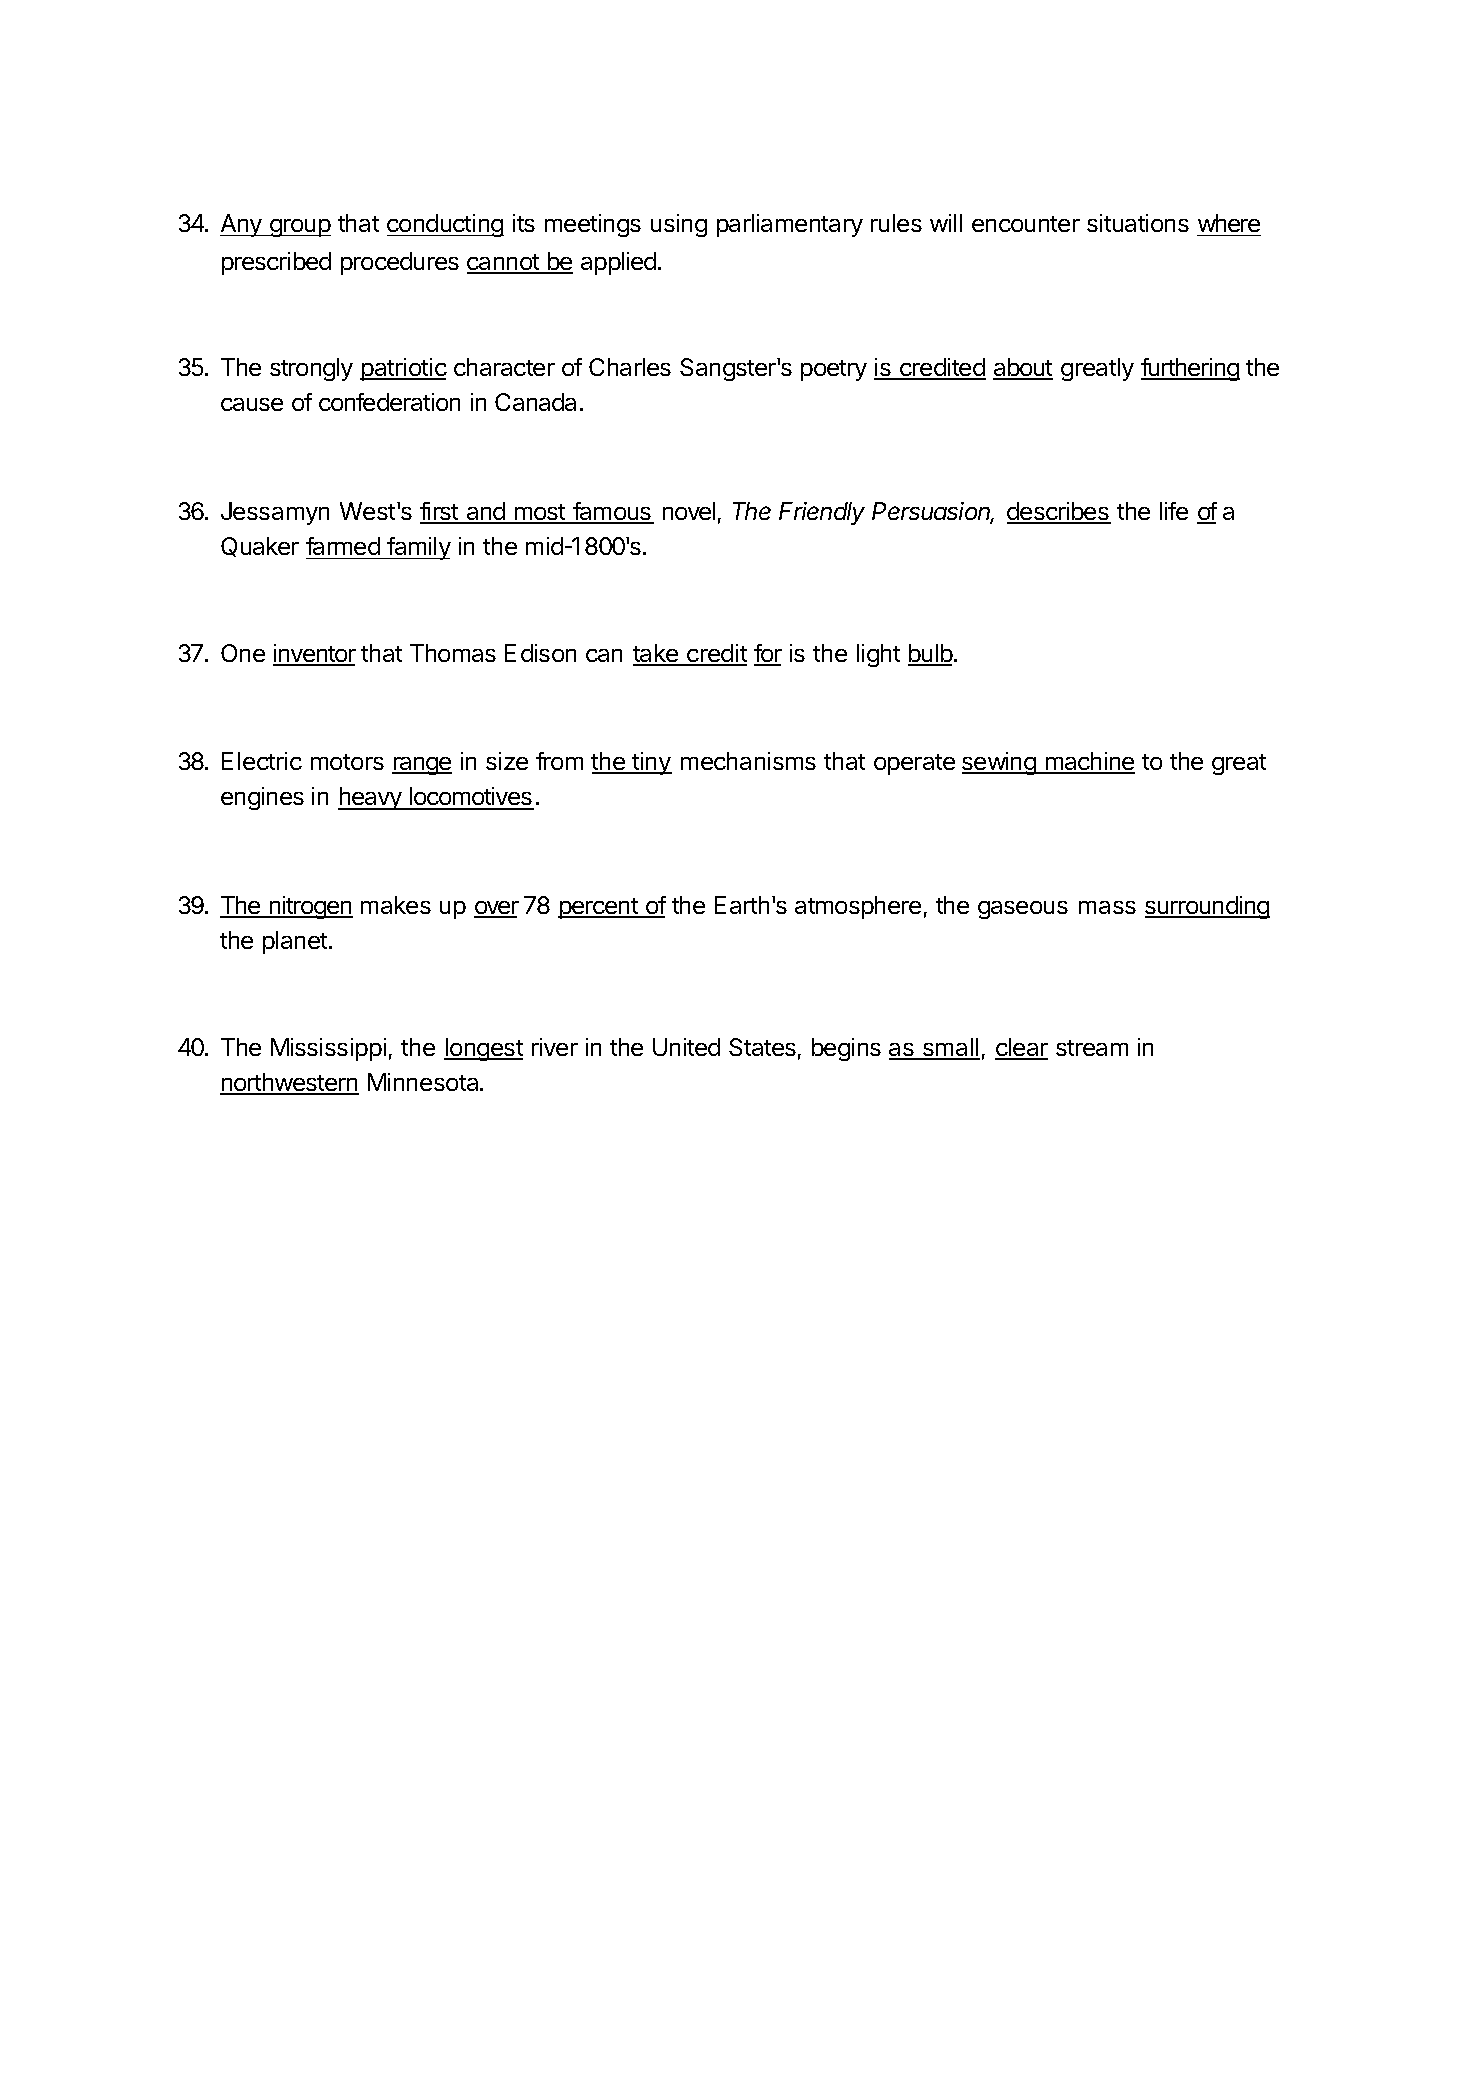  Describe the element at coordinates (790, 225) in the document. I see `parliamentary` at that location.
